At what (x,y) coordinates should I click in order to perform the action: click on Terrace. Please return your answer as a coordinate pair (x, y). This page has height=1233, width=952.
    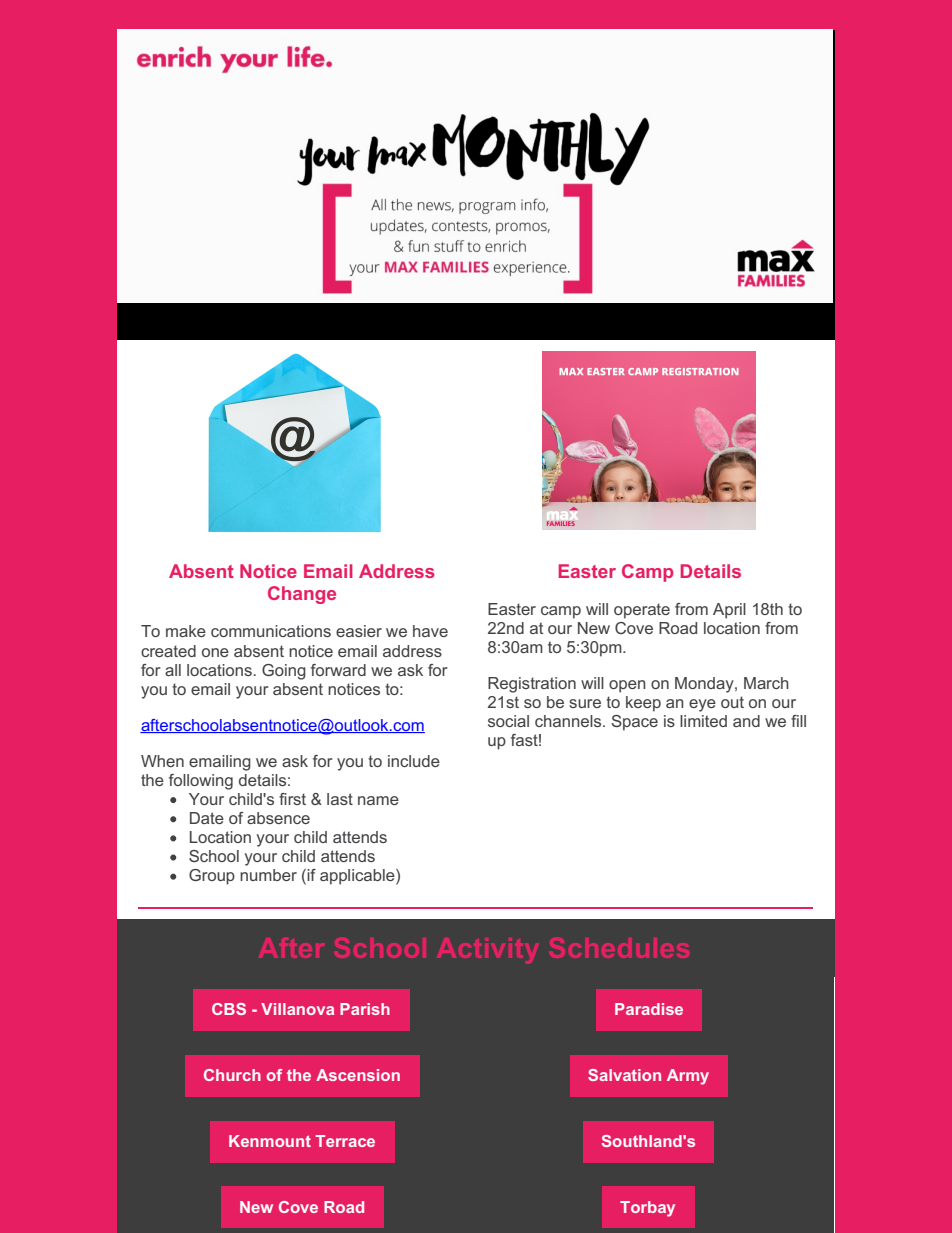
    Looking at the image, I should click on (345, 1141).
